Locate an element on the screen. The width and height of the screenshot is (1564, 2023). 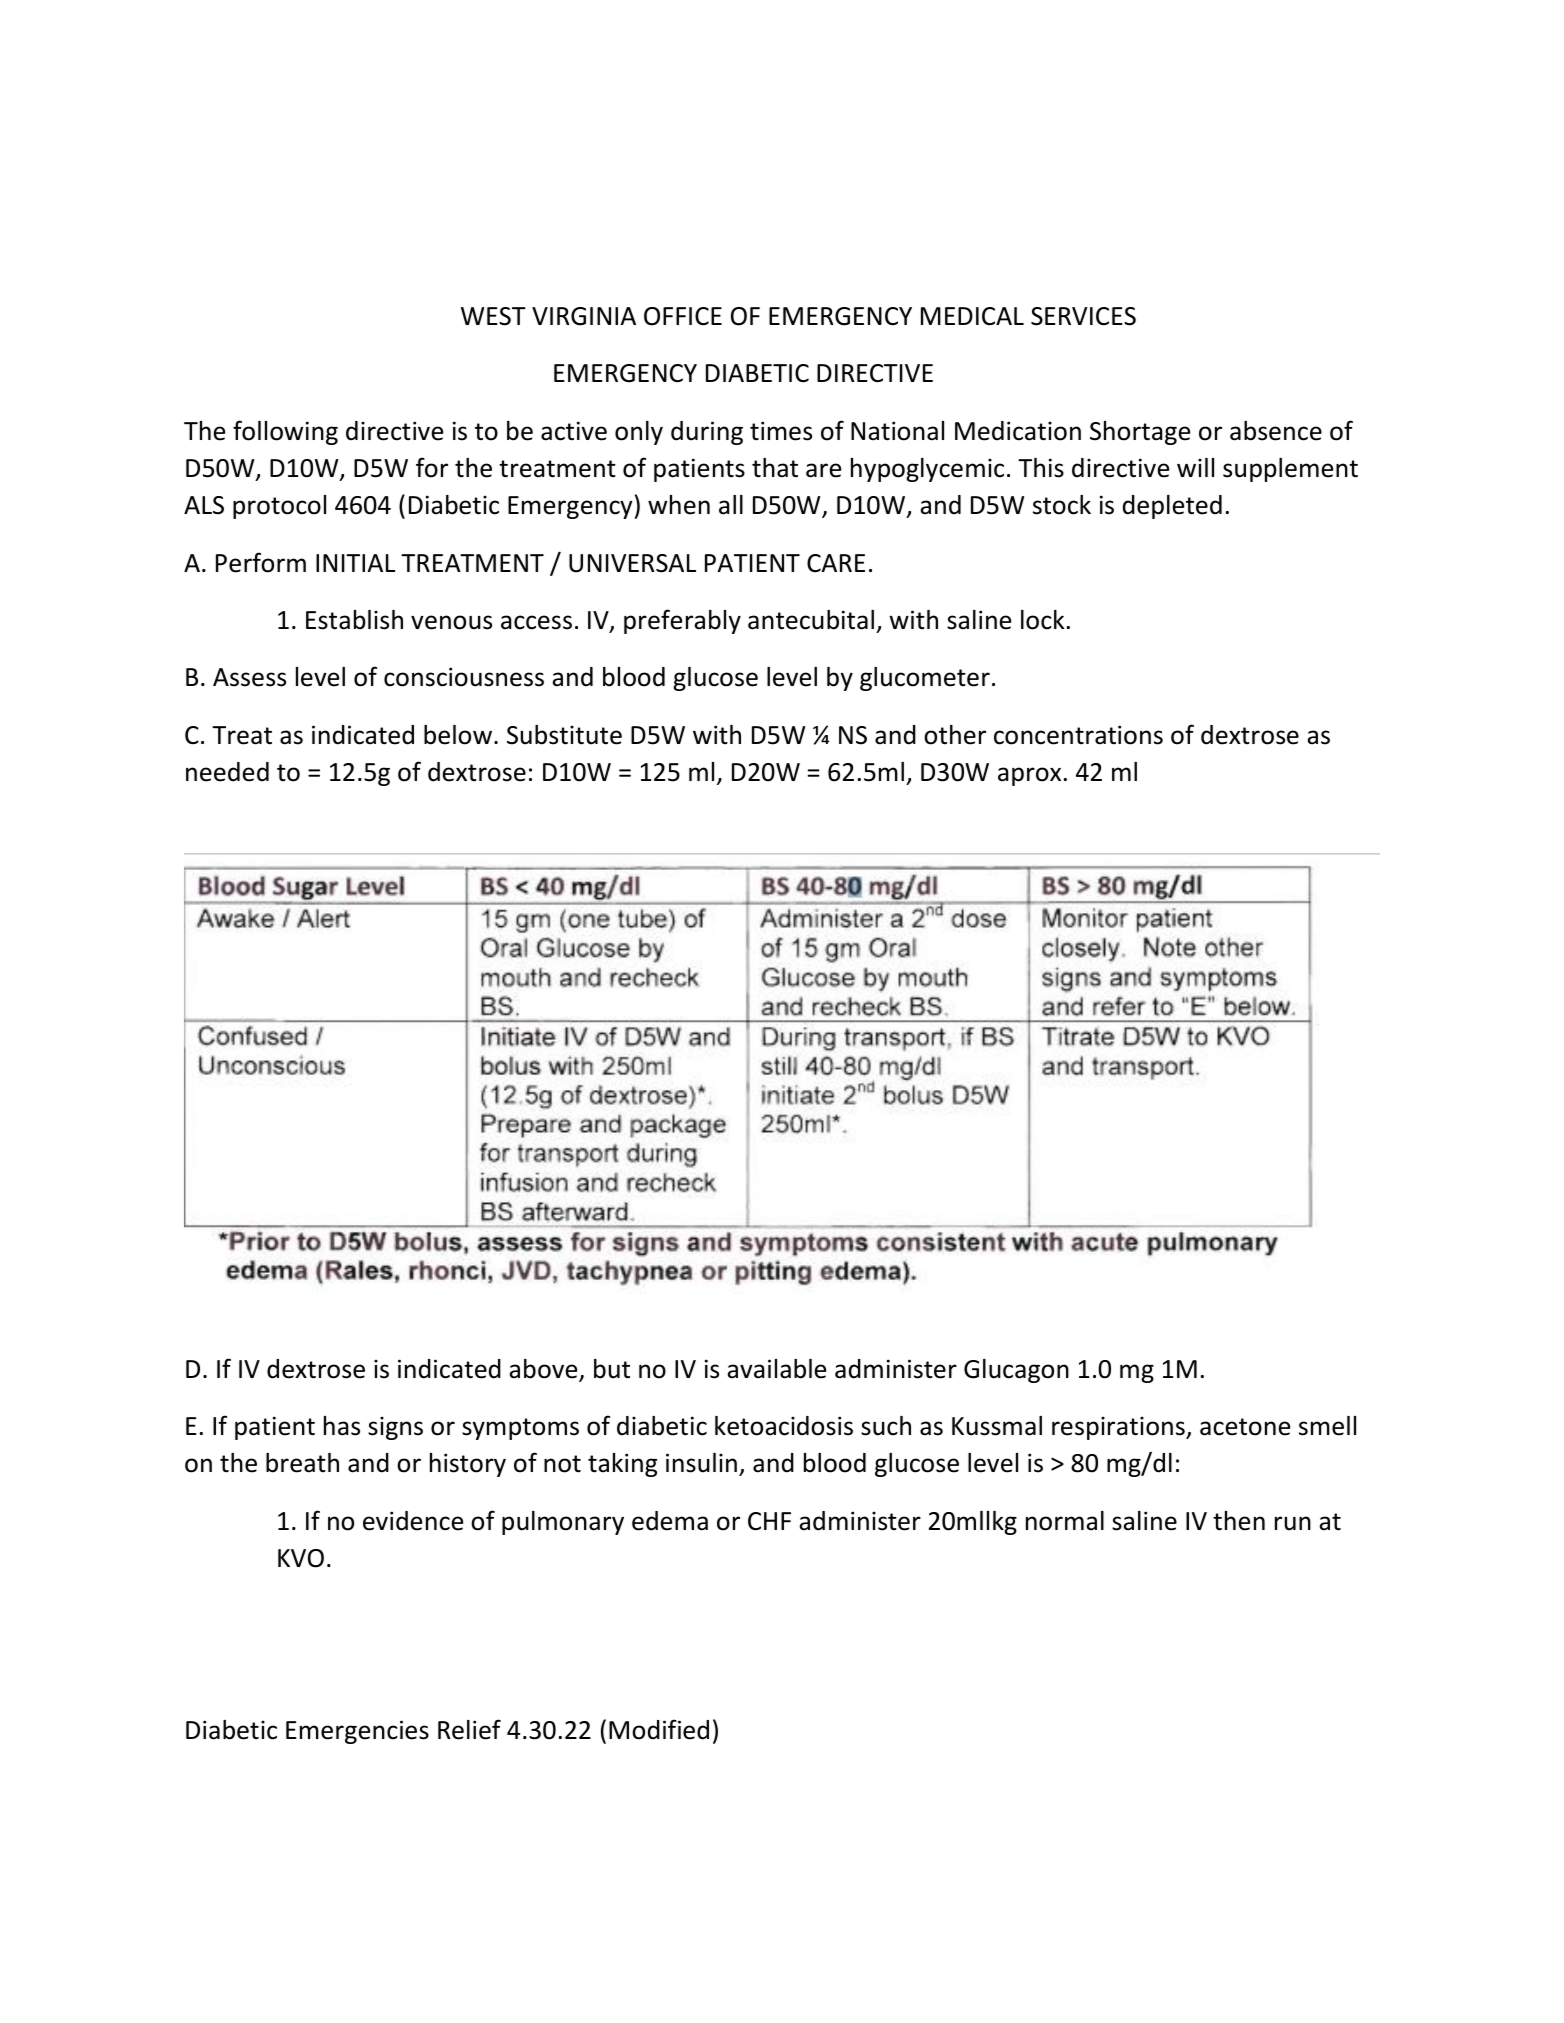
ketoacidosis is located at coordinates (784, 1426).
